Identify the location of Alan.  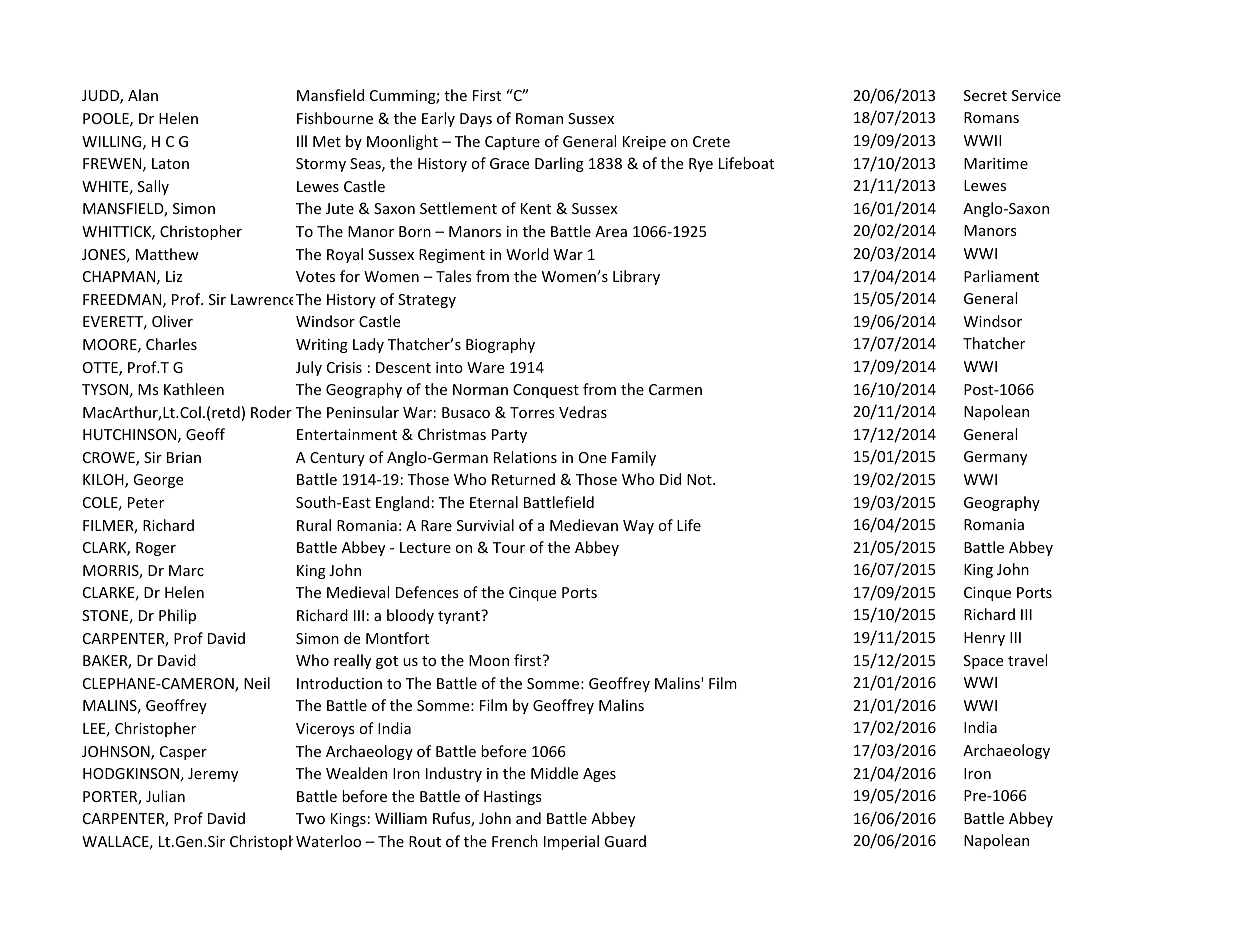
(143, 95).
